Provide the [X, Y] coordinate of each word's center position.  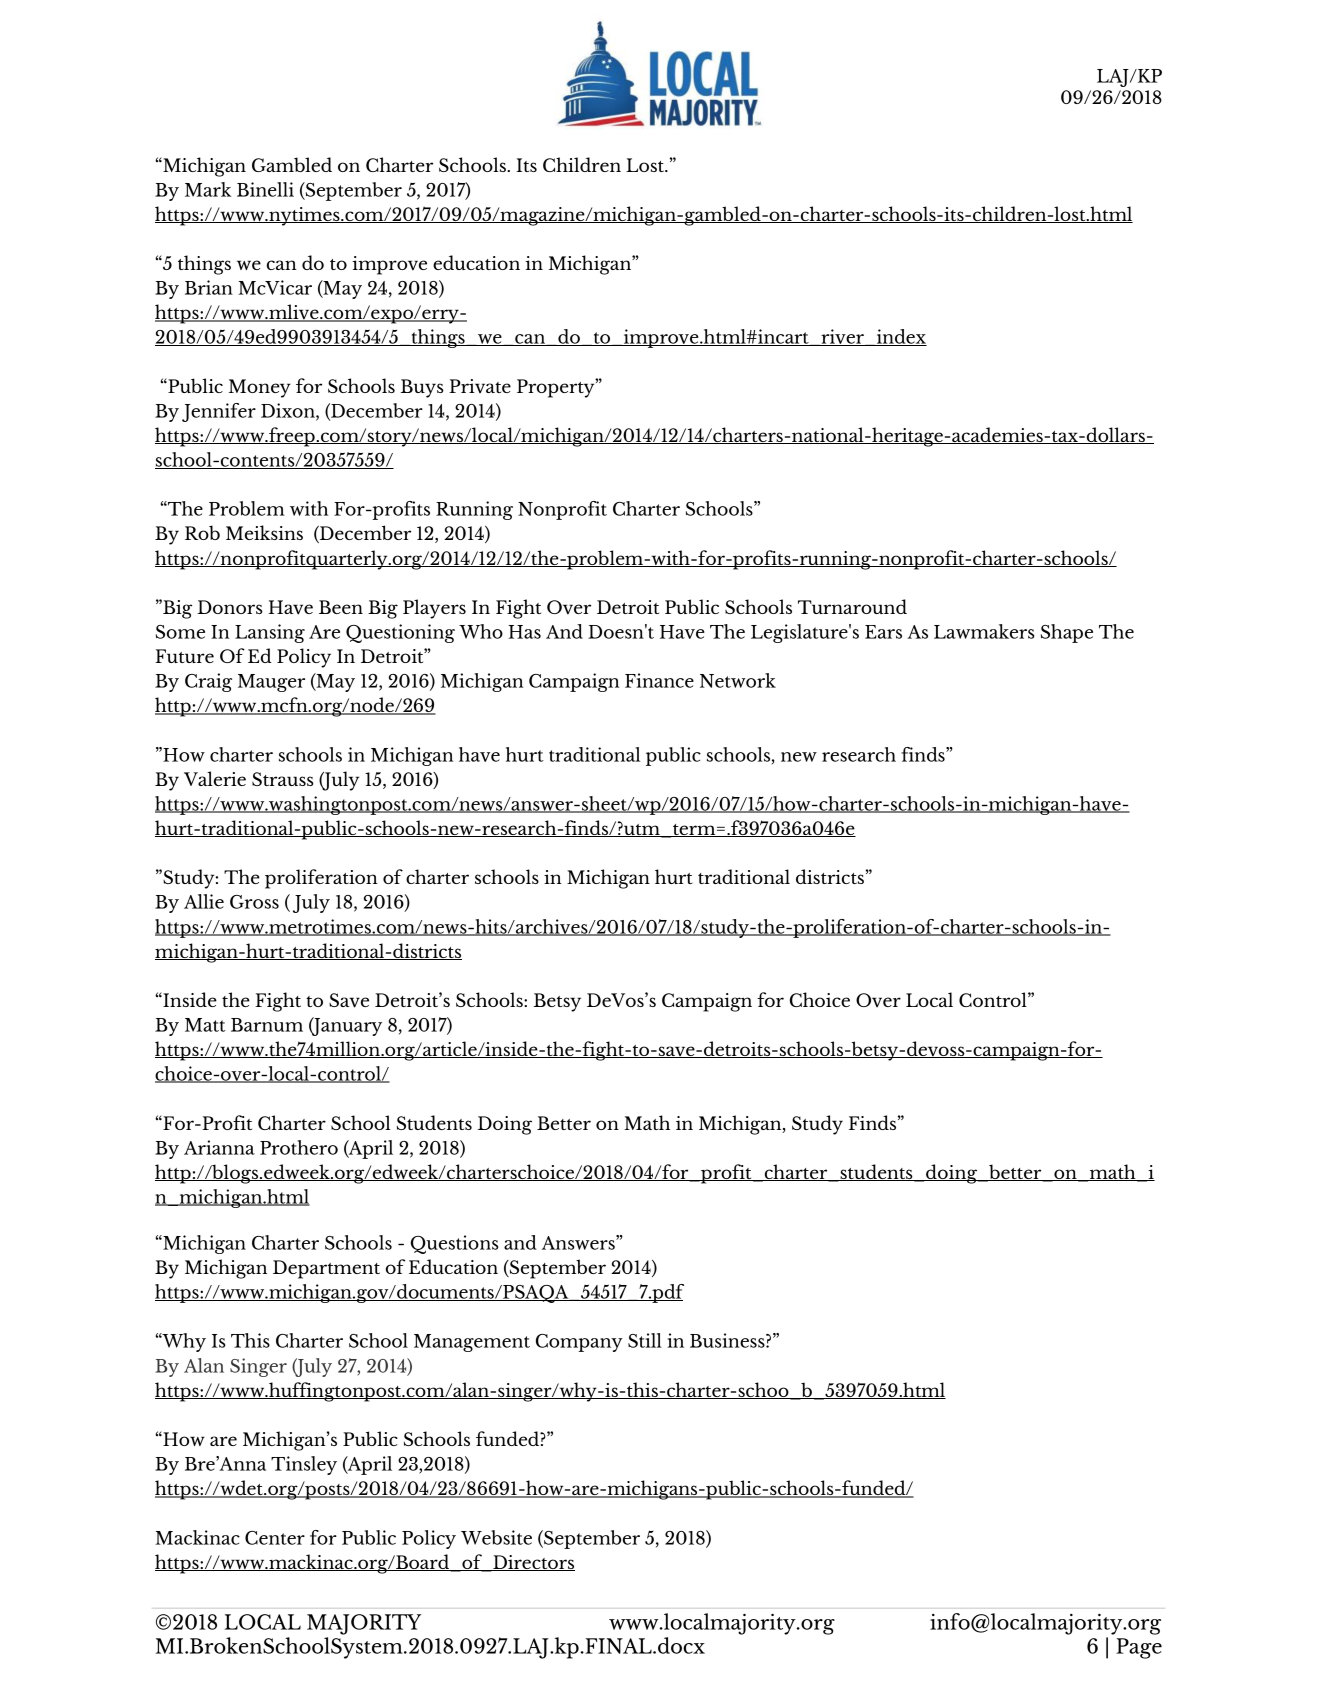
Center [275, 1538]
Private [480, 386]
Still [645, 1340]
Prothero [299, 1147]
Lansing [270, 633]
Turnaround [852, 606]
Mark [208, 189]
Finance [659, 680]
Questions [454, 1244]
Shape [1067, 633]
